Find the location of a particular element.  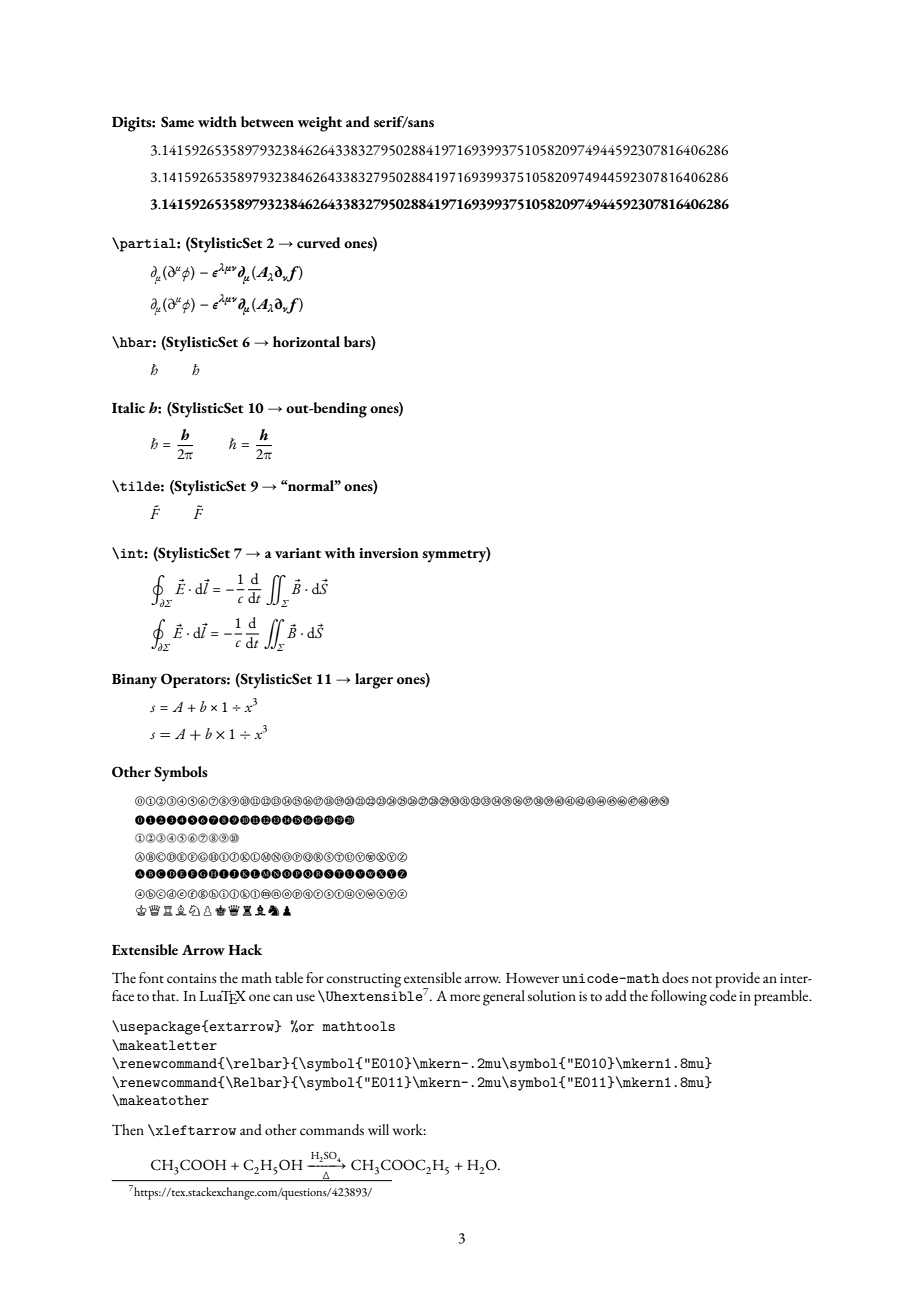

curved is located at coordinates (319, 242).
